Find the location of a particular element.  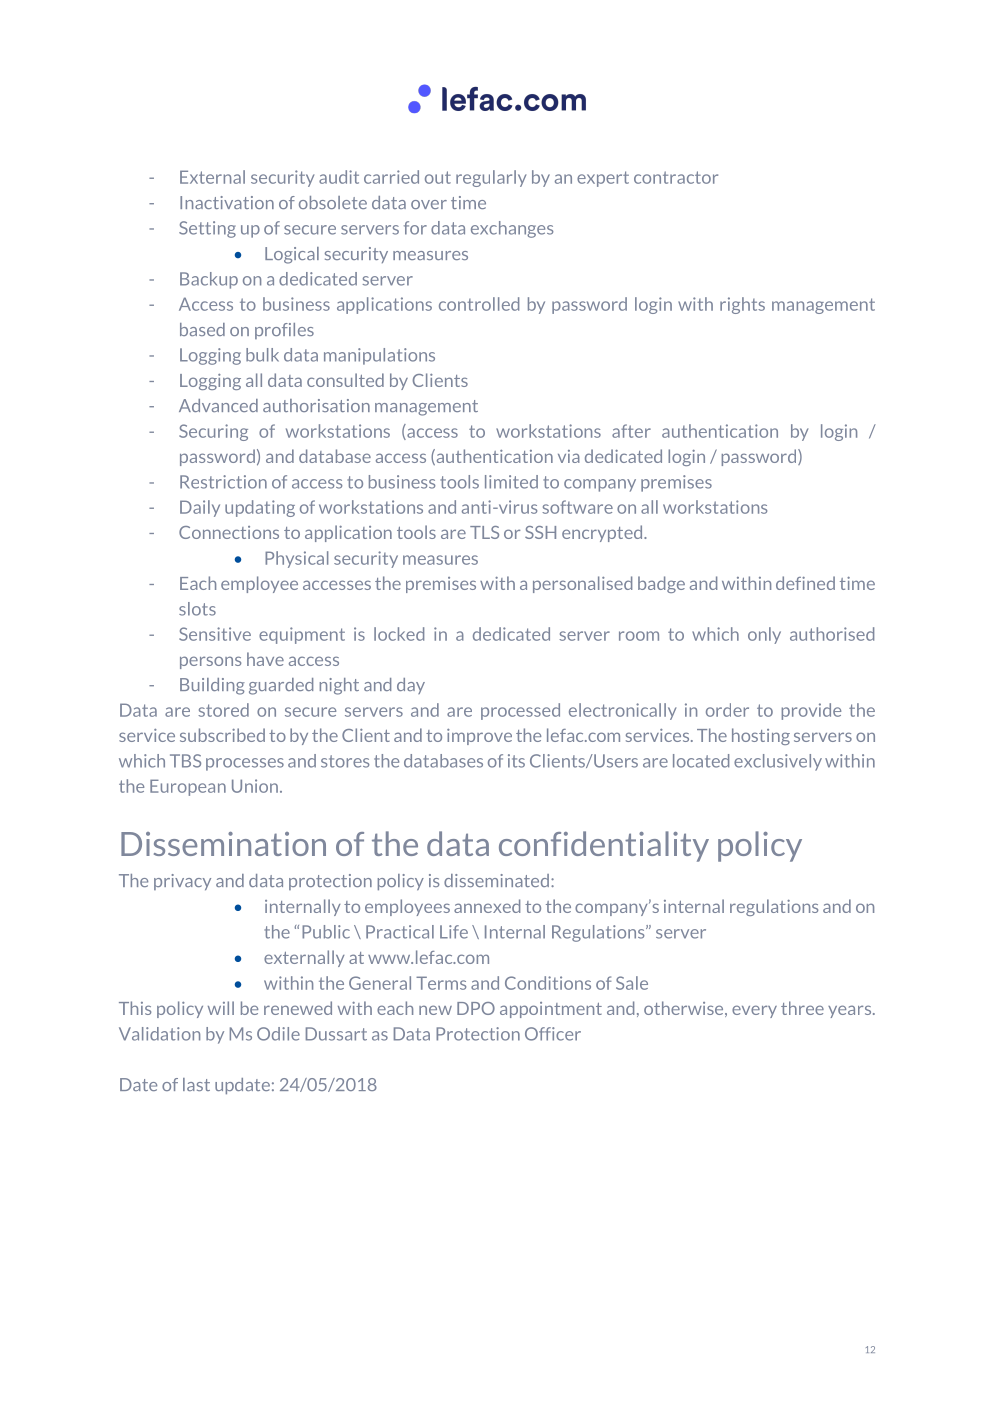

contractor is located at coordinates (676, 177).
